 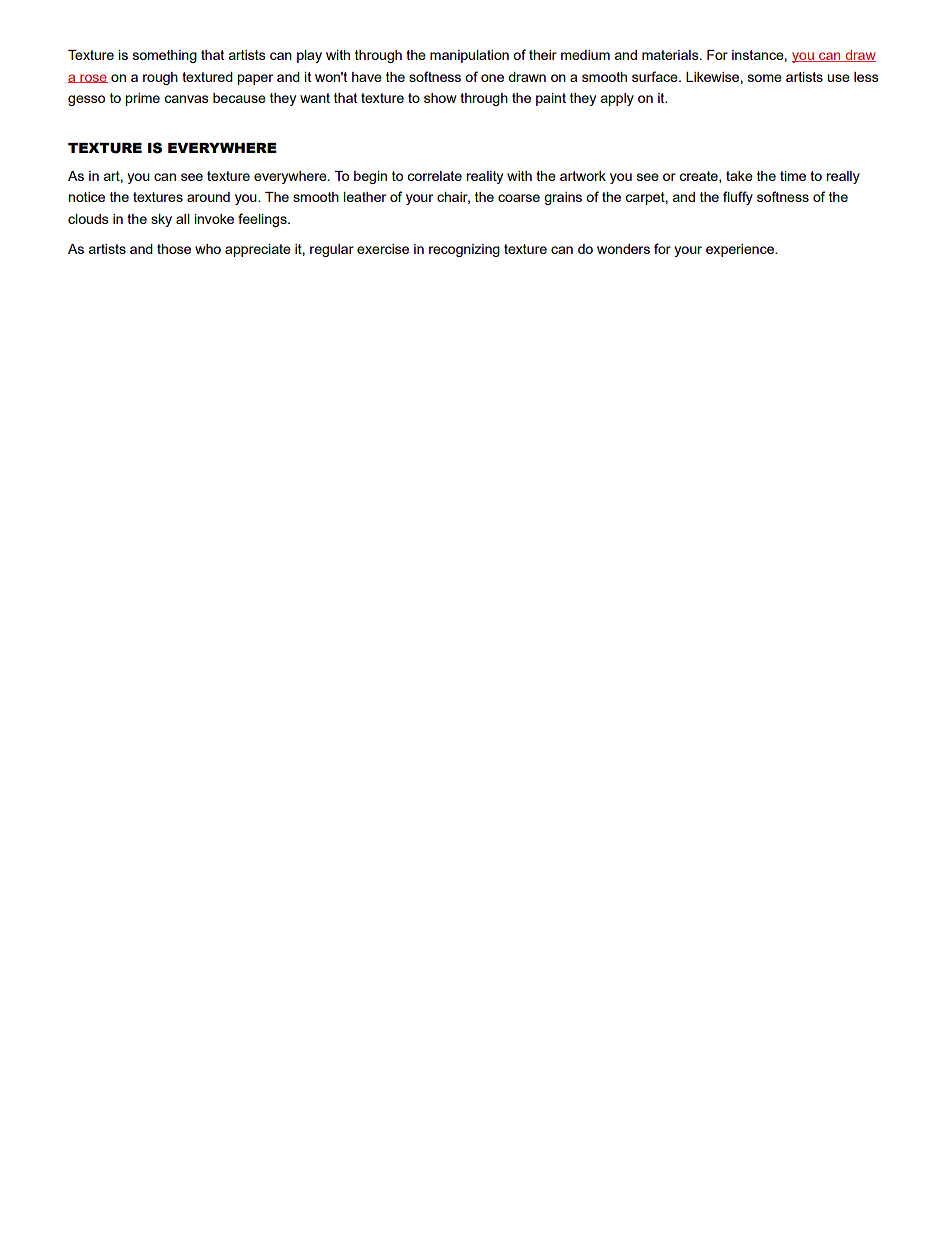 What do you see at coordinates (370, 177) in the screenshot?
I see `begin` at bounding box center [370, 177].
